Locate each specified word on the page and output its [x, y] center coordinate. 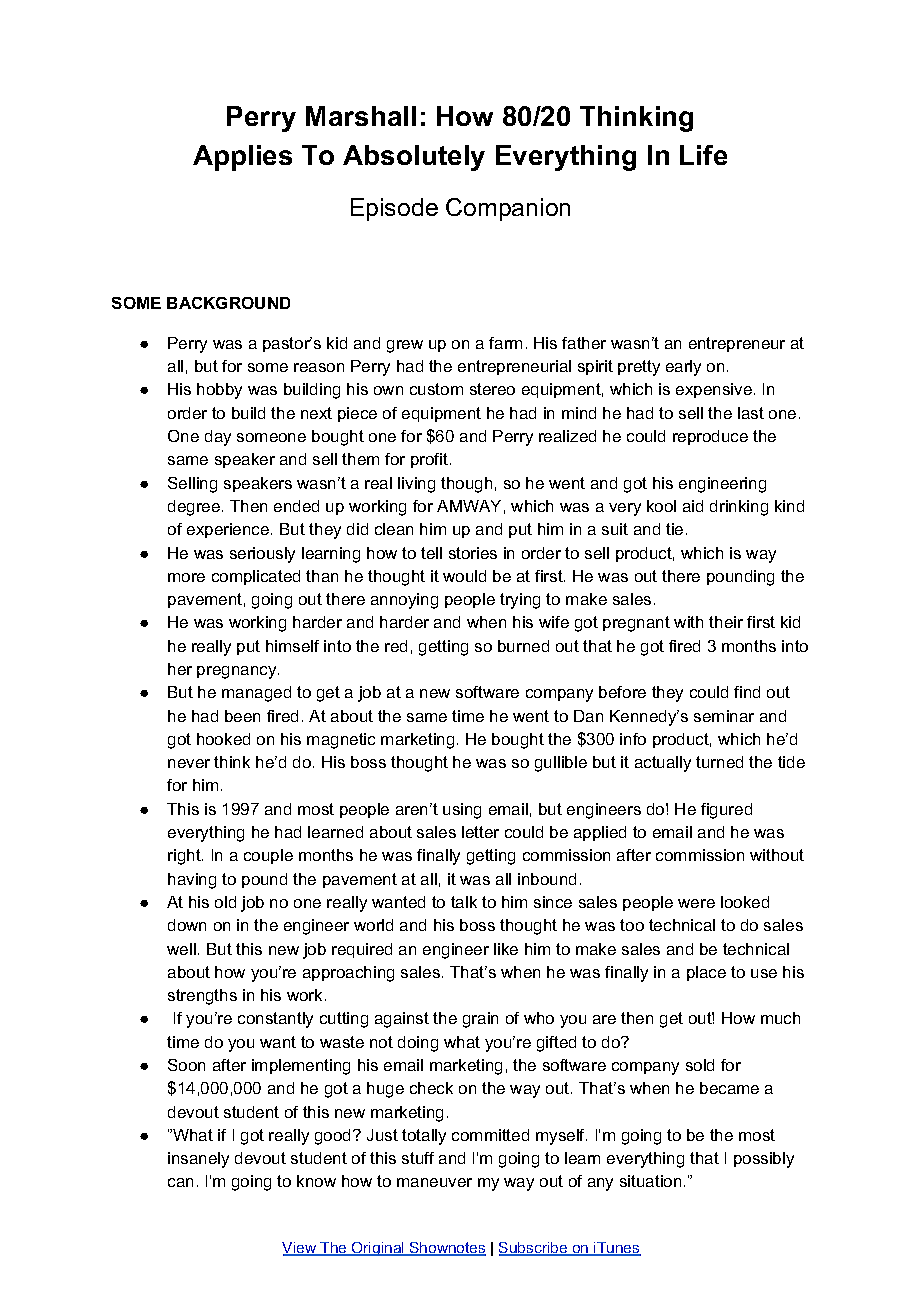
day [218, 438]
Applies [242, 158]
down [187, 925]
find [747, 692]
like [506, 949]
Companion [508, 209]
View [300, 1249]
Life [703, 155]
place [706, 973]
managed [256, 694]
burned [523, 646]
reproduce [710, 437]
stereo [492, 389]
